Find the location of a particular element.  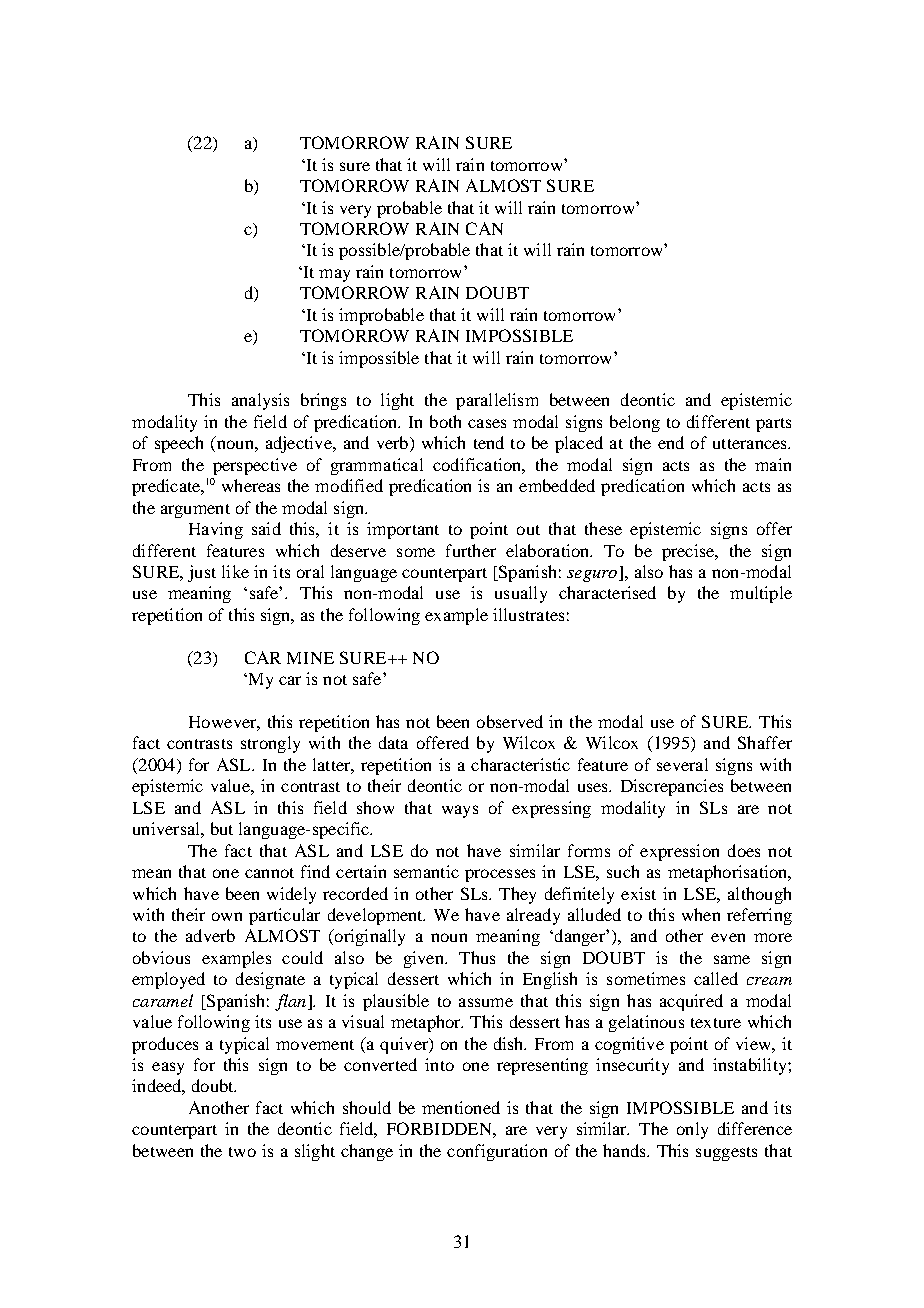

two is located at coordinates (242, 1152).
